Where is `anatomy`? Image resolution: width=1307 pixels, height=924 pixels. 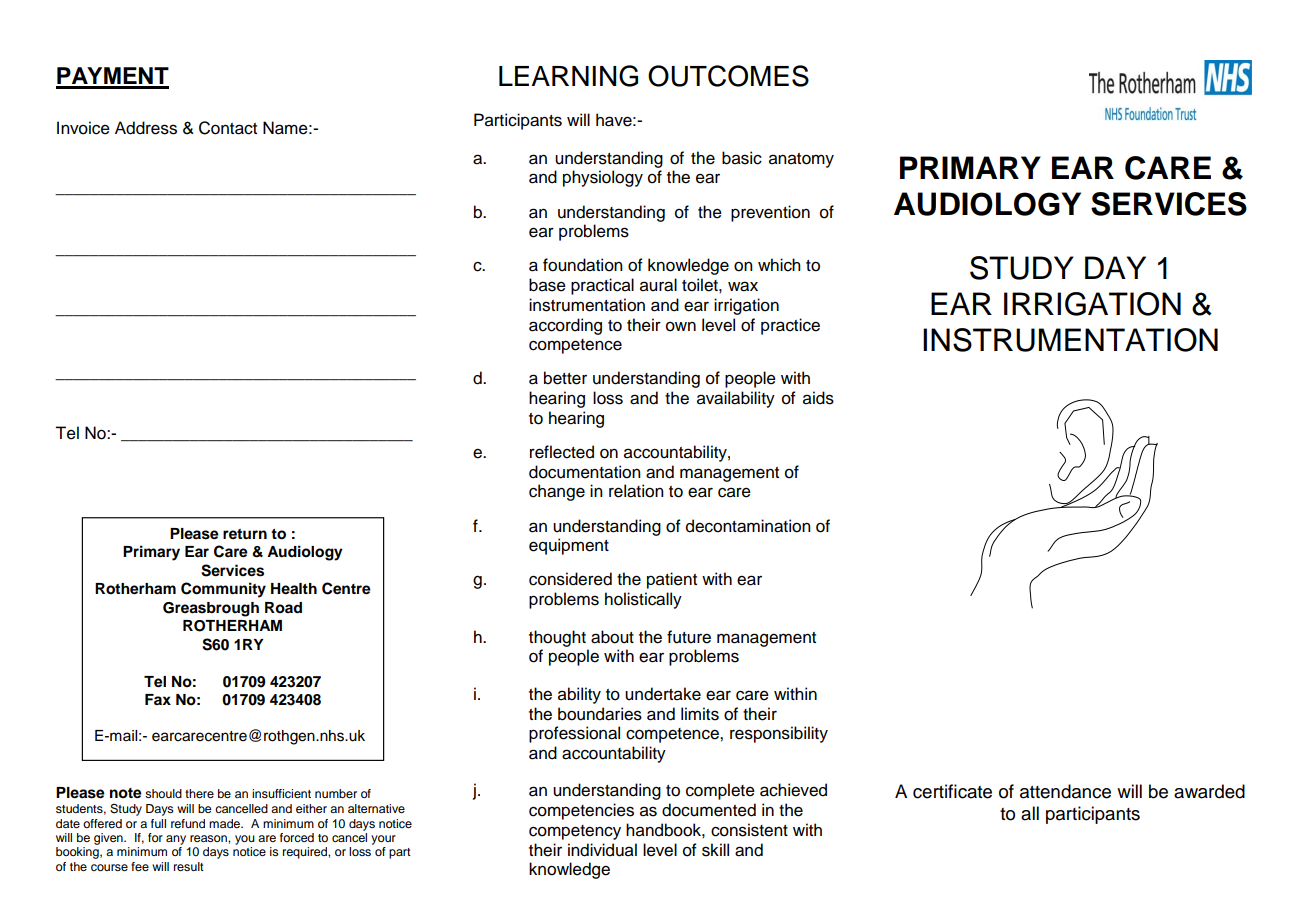
anatomy is located at coordinates (801, 160).
